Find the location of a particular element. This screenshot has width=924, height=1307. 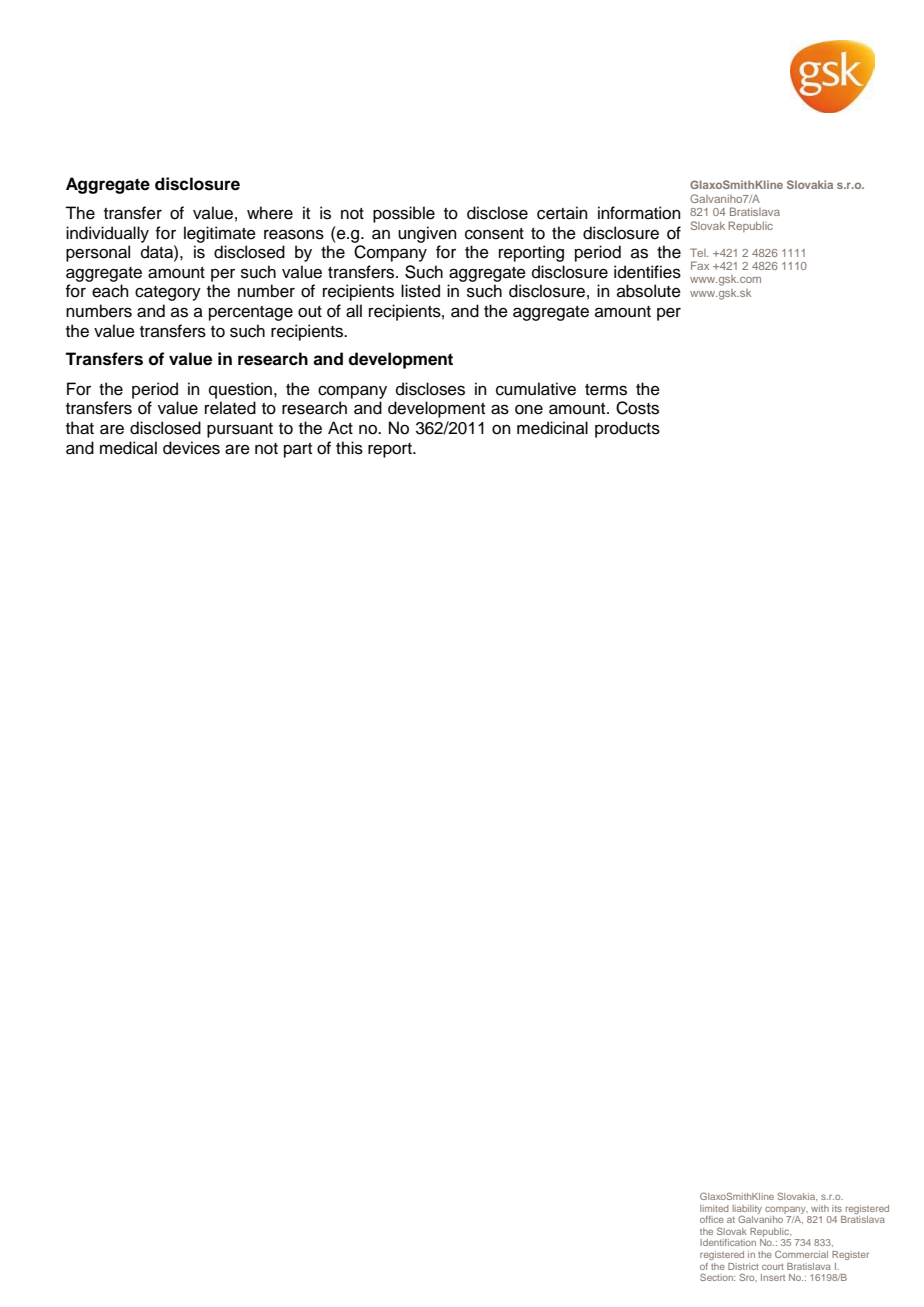

devices is located at coordinates (191, 448).
